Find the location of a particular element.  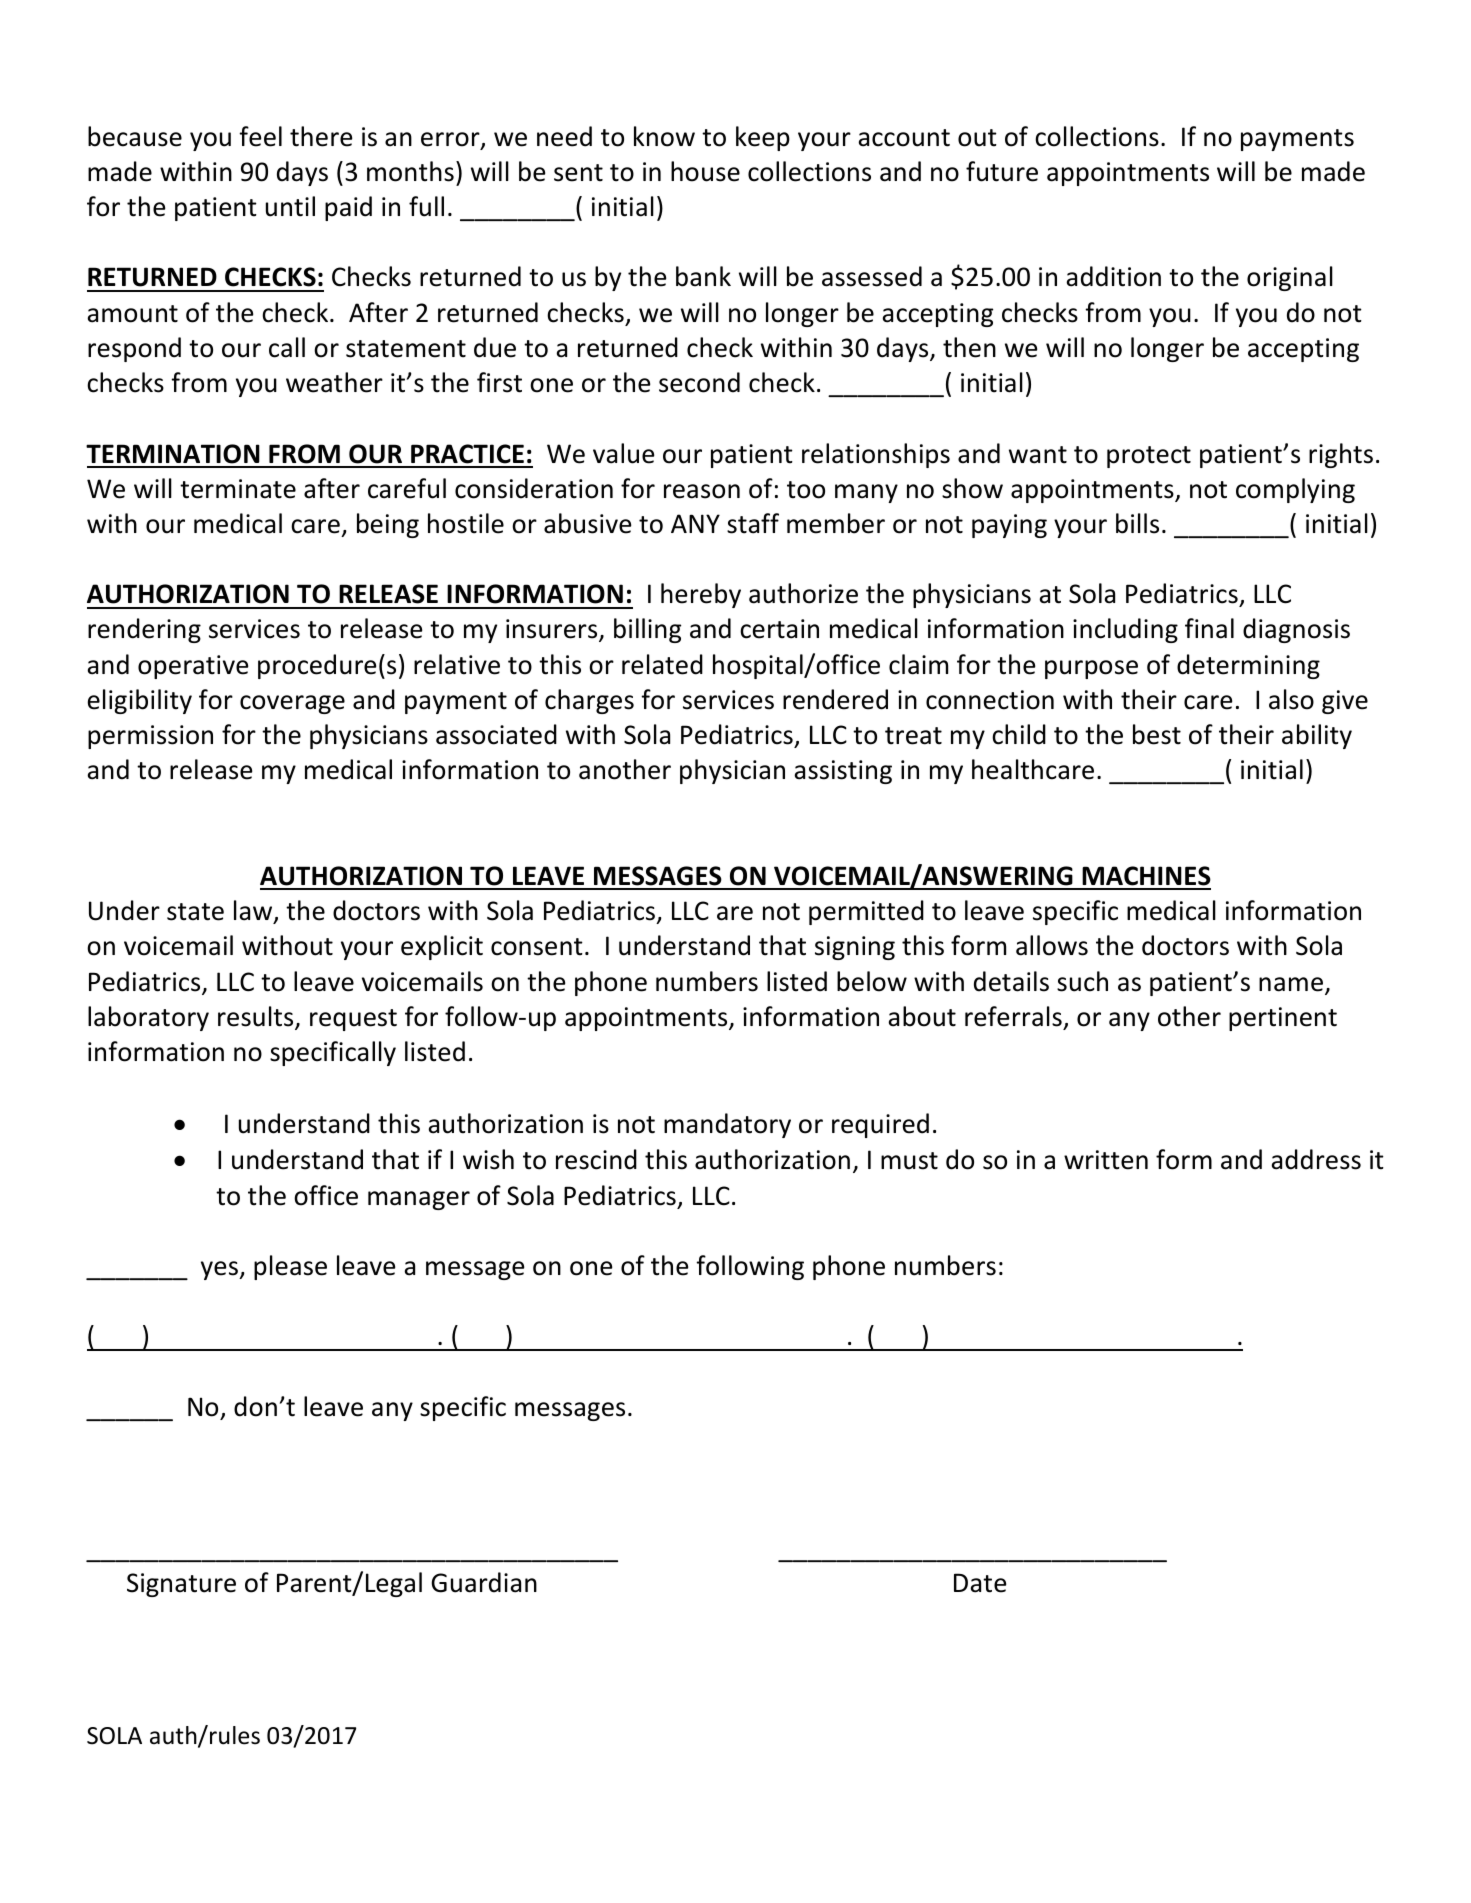

addition is located at coordinates (1113, 276).
